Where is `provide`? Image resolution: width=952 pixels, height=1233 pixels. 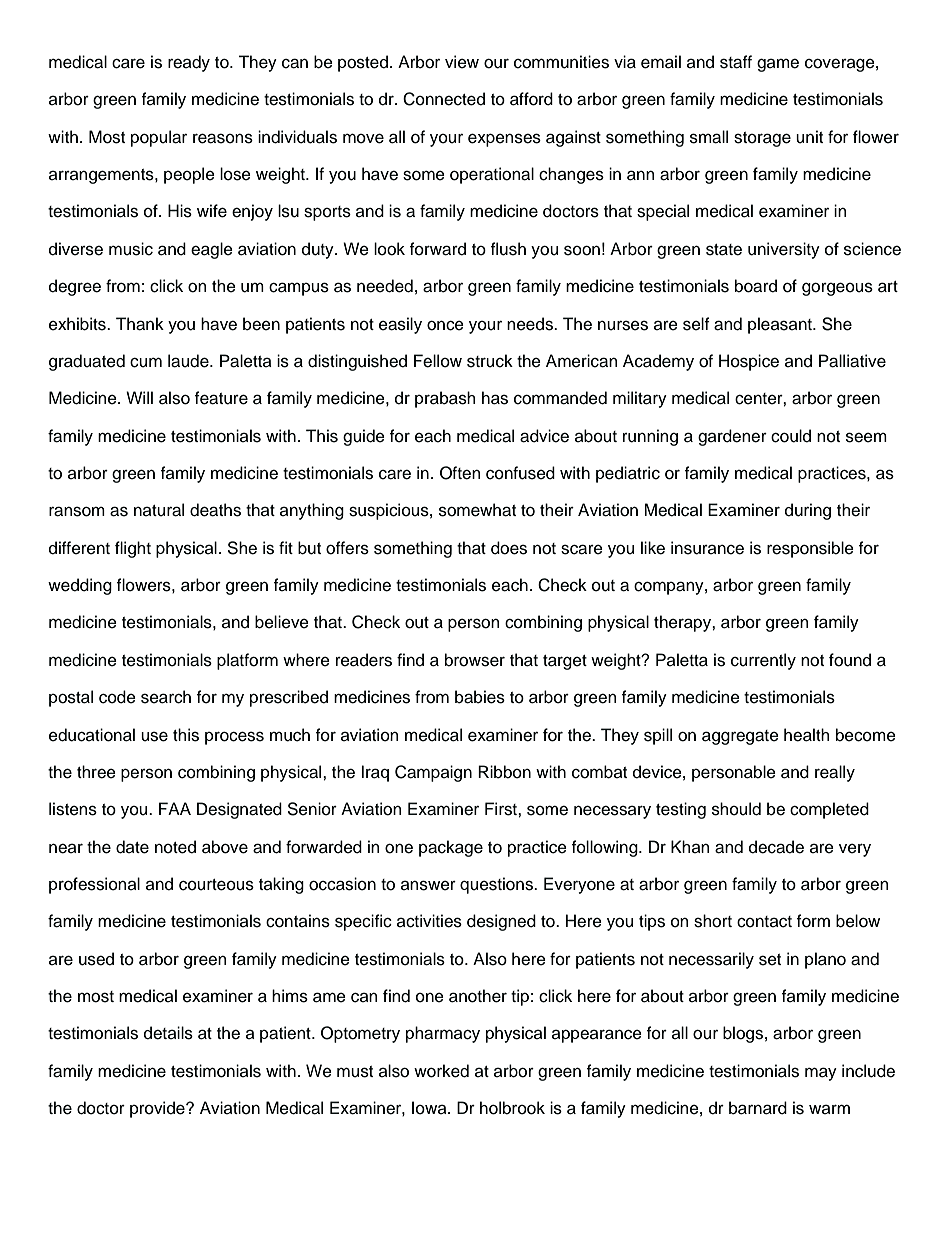 provide is located at coordinates (158, 1109).
